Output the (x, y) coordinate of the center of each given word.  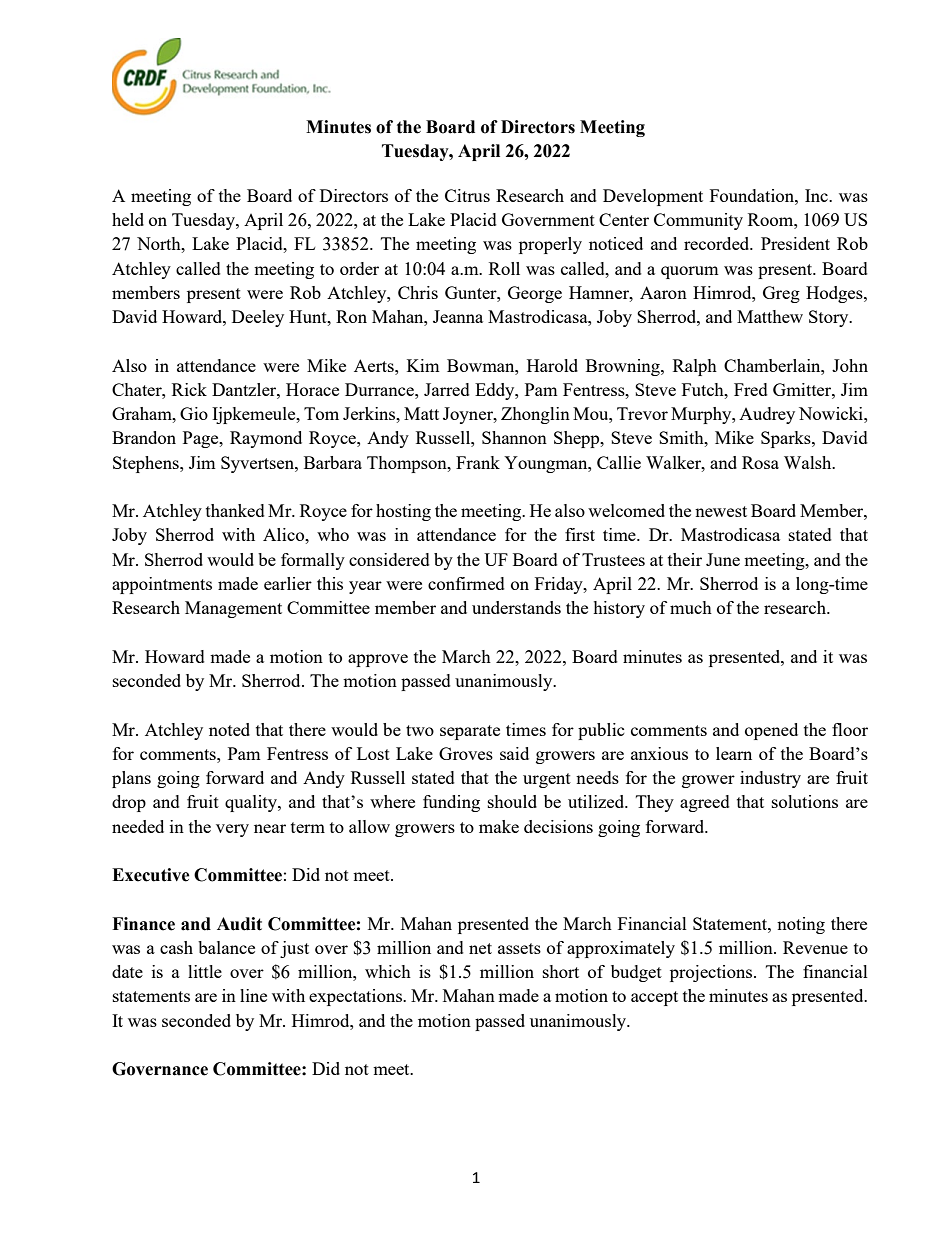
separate (470, 732)
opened (771, 731)
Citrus (467, 195)
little (205, 971)
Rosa (760, 462)
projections (712, 973)
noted (229, 729)
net (480, 948)
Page (202, 439)
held (128, 219)
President (795, 243)
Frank (478, 462)
